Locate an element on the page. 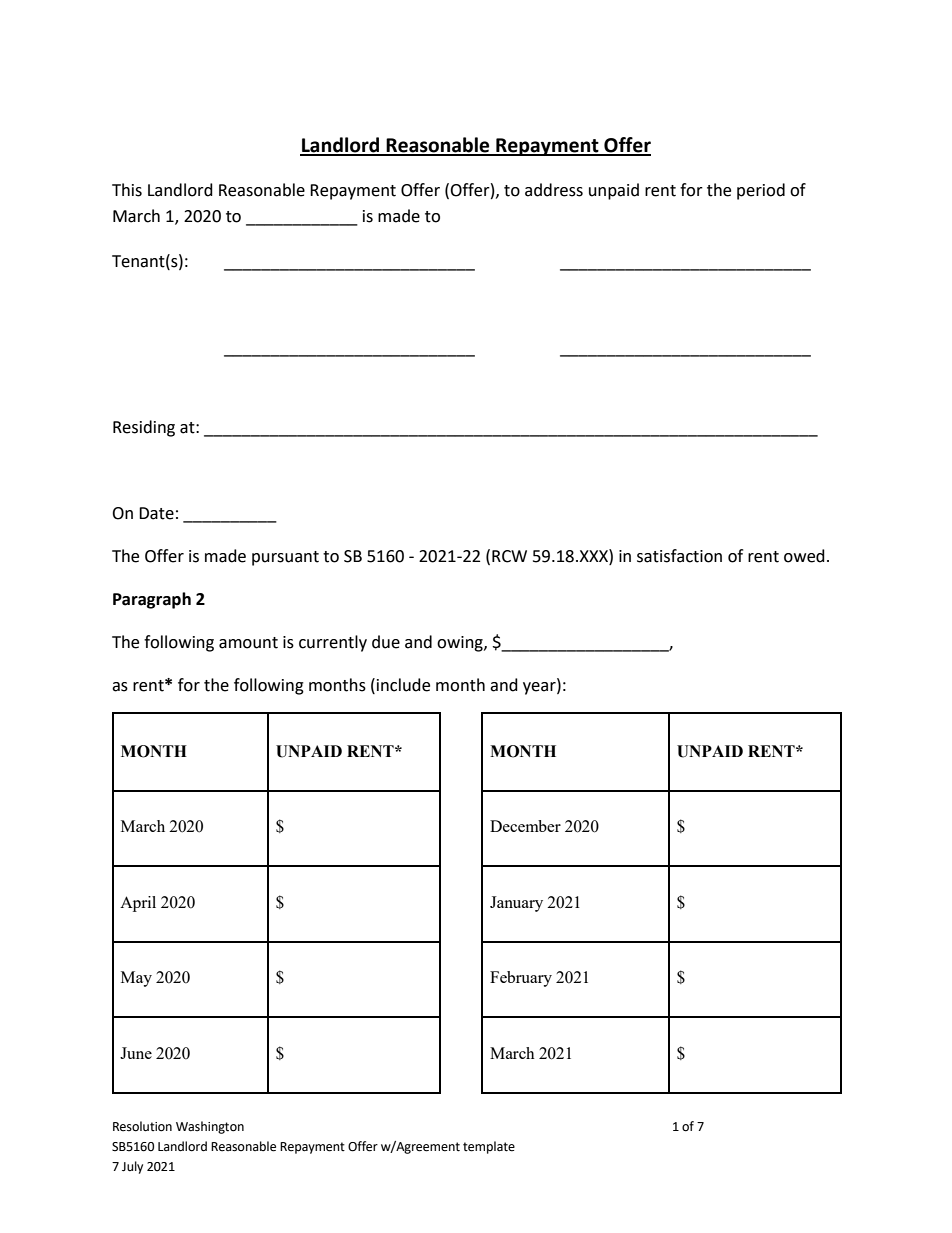  amount is located at coordinates (248, 643).
